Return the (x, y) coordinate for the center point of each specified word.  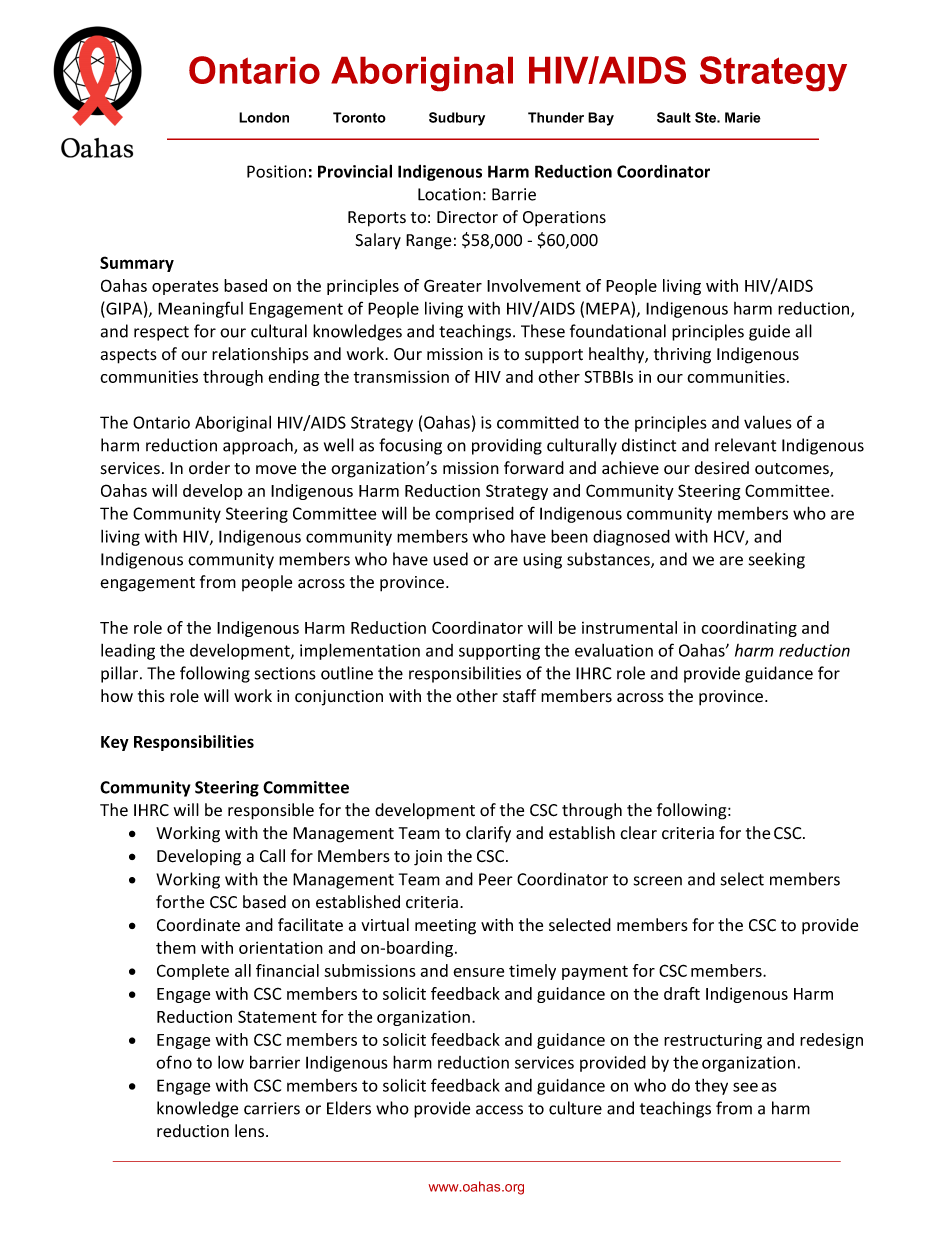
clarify (488, 834)
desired (722, 468)
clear (638, 833)
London (264, 117)
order (209, 468)
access (499, 1110)
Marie (743, 117)
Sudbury (457, 119)
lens (251, 1131)
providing (507, 446)
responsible (271, 811)
